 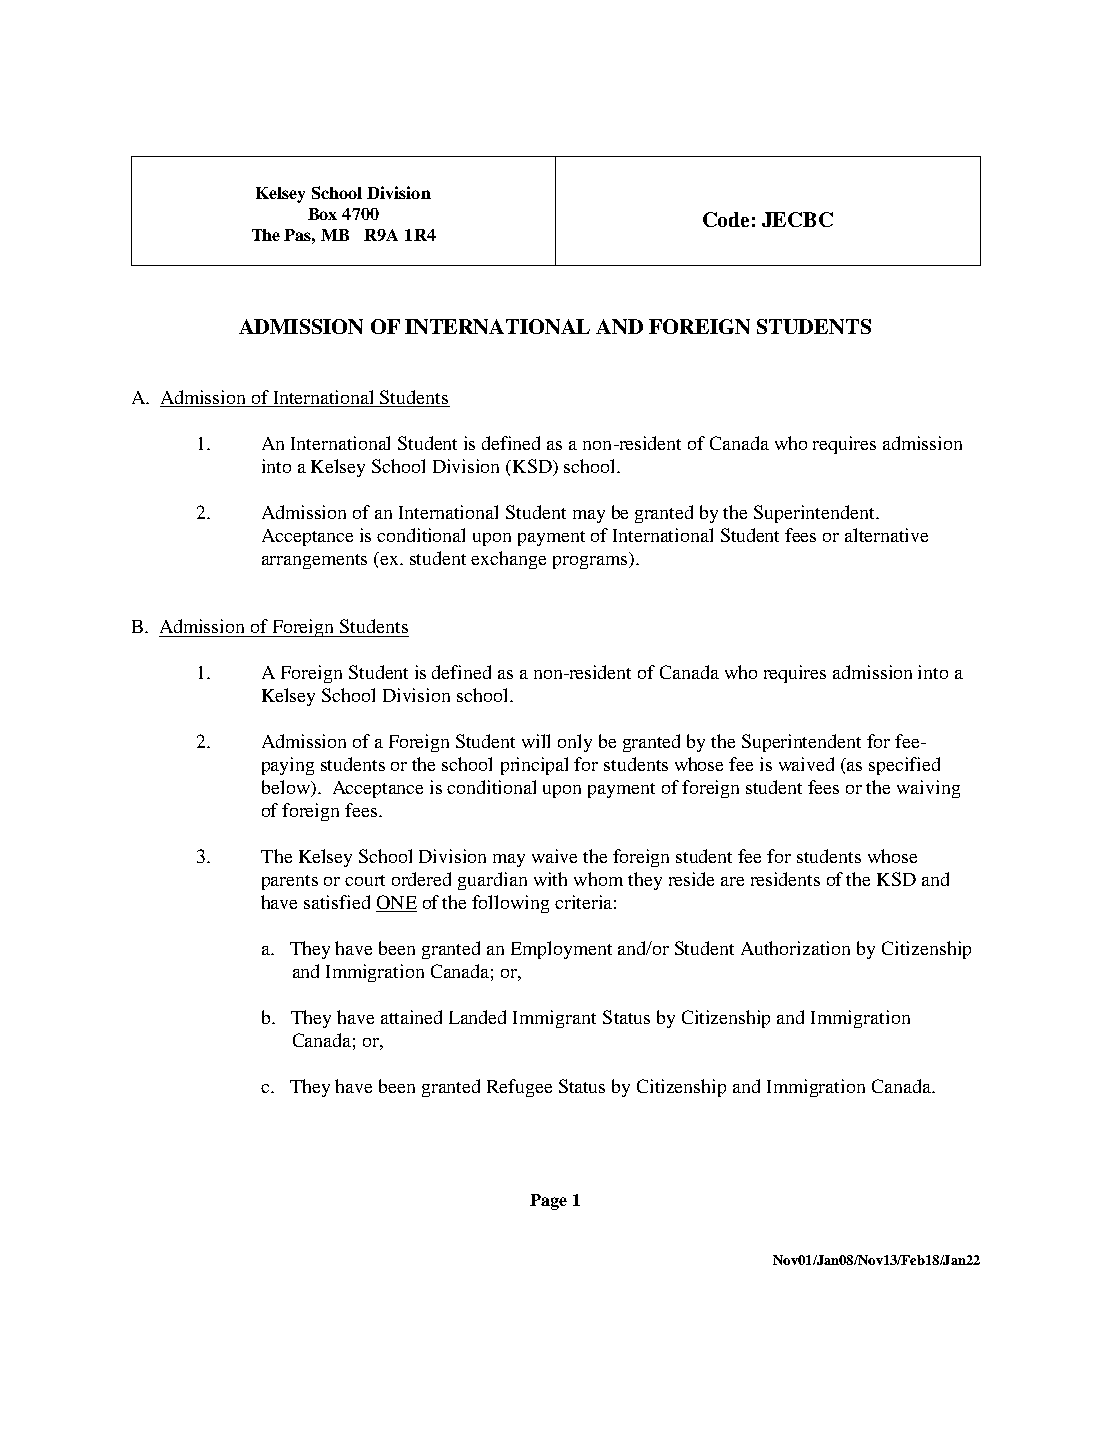 I want to click on only, so click(x=575, y=743).
